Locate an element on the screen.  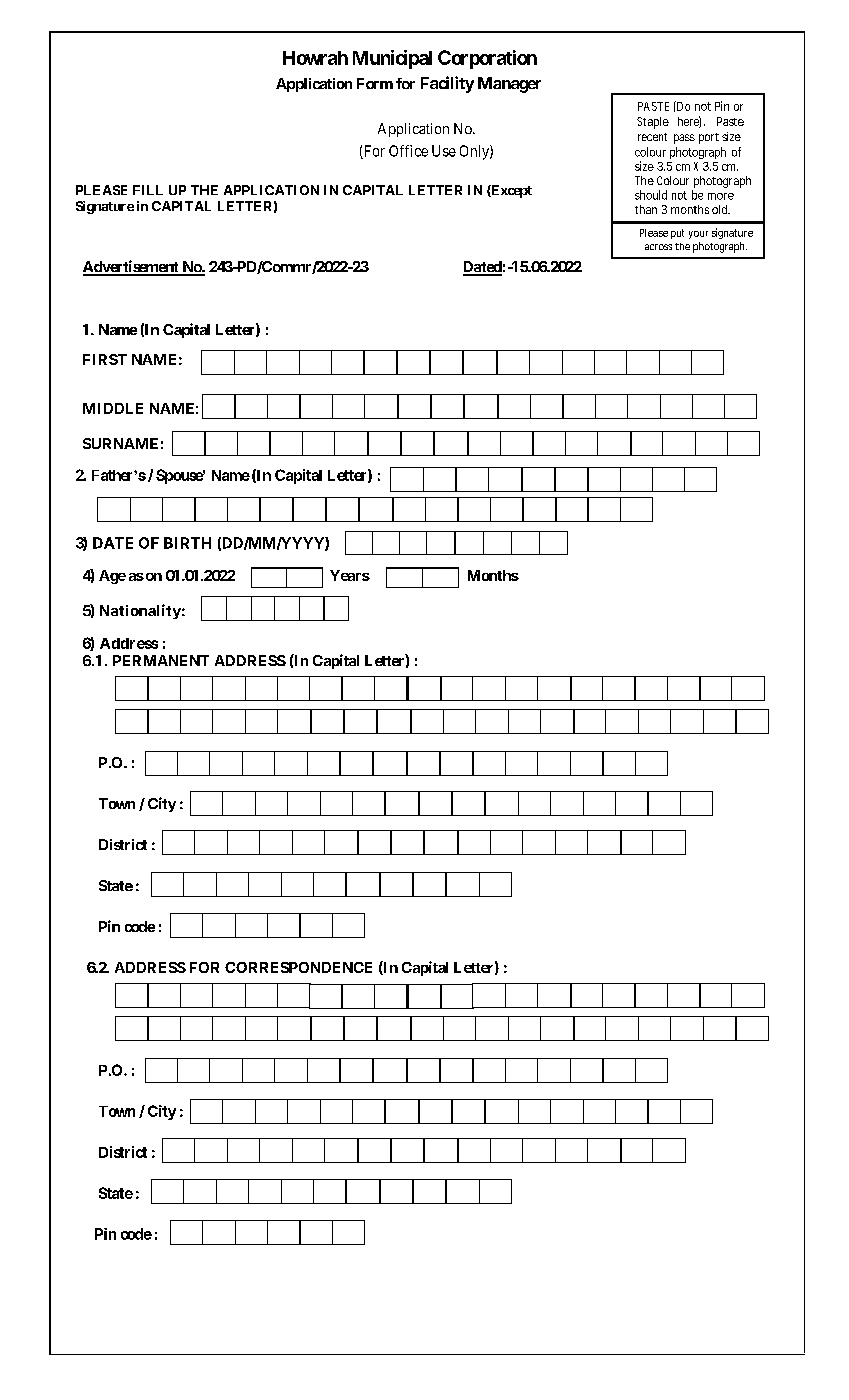
Staple is located at coordinates (653, 123).
